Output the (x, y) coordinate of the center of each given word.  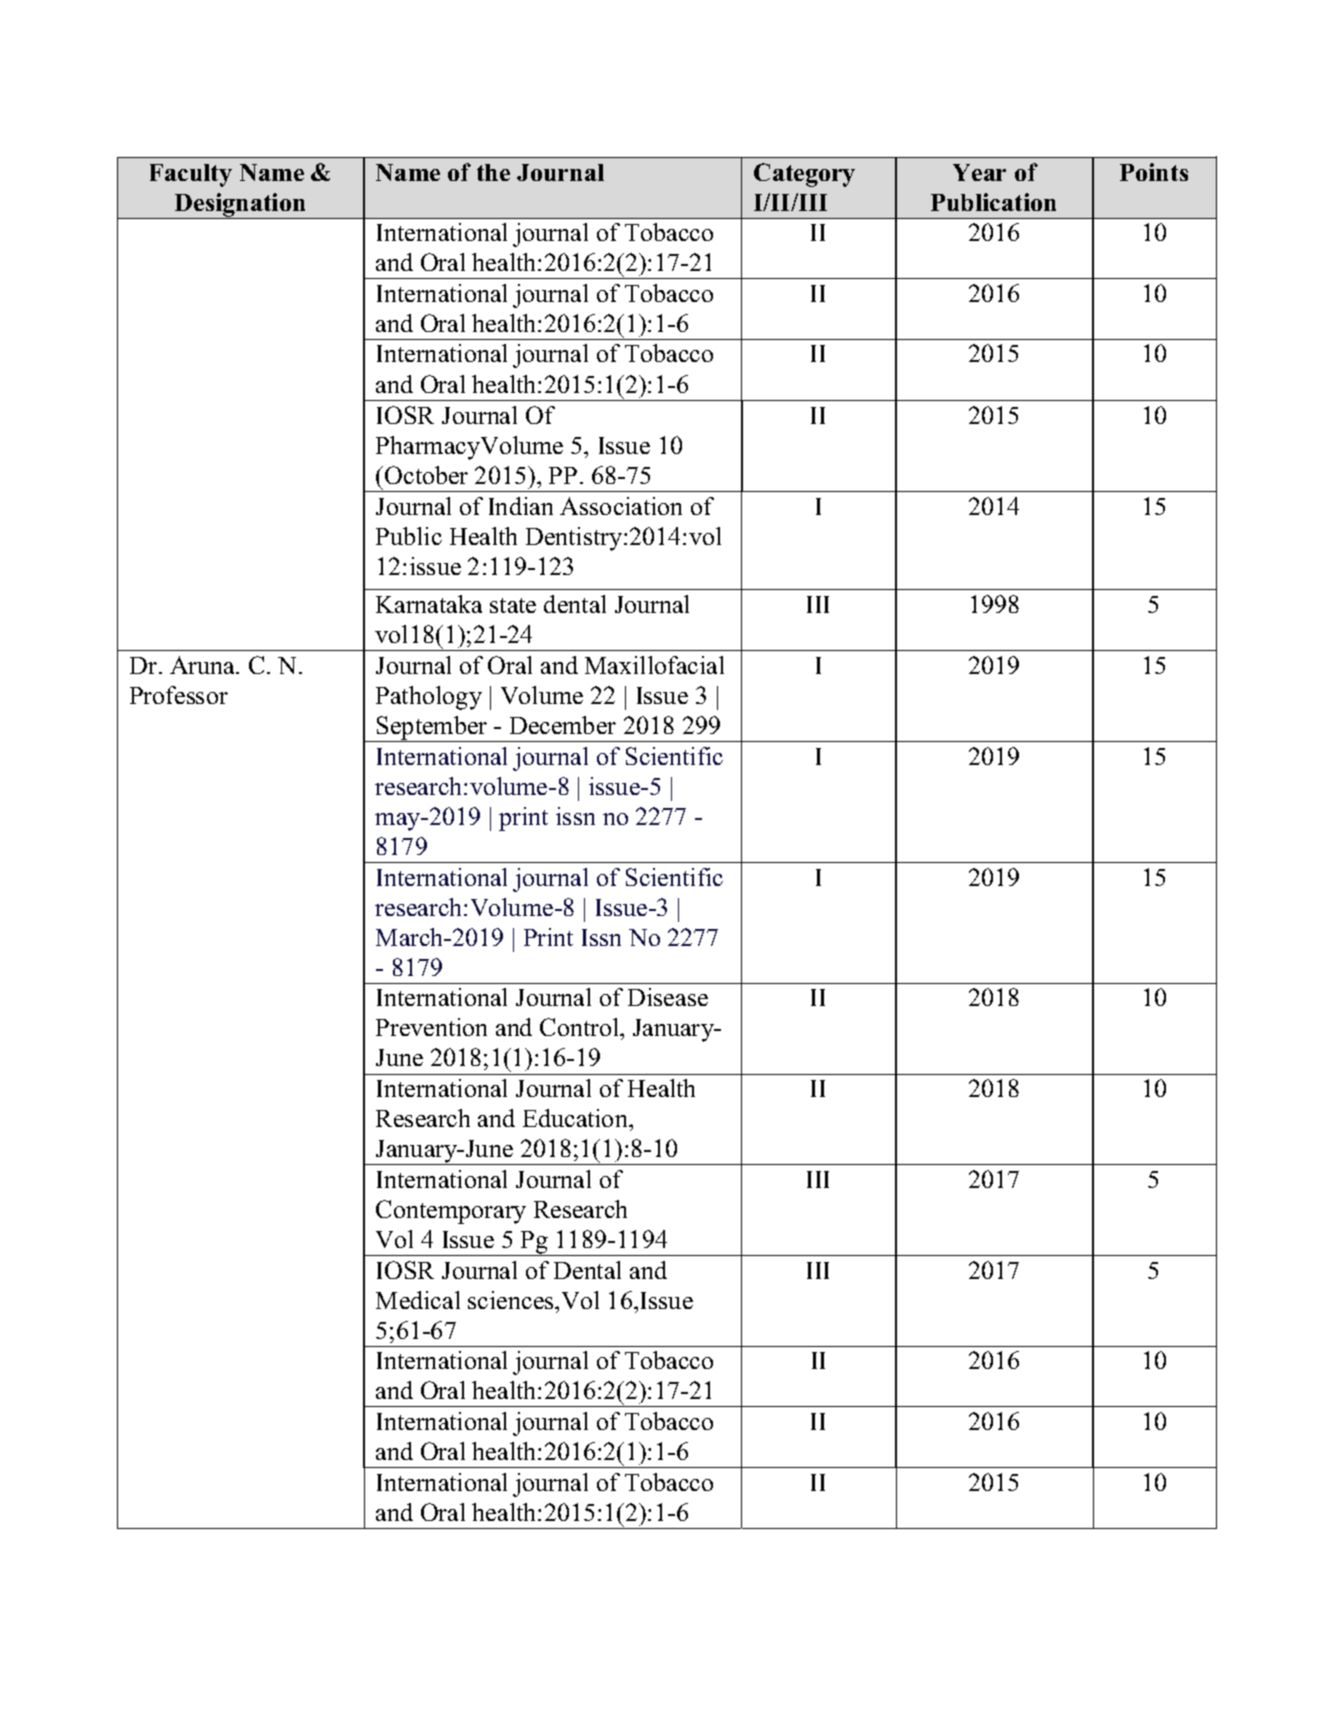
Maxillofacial (654, 665)
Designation (241, 206)
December (563, 725)
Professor (179, 695)
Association (621, 506)
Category (804, 175)
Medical (418, 1300)
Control (581, 1029)
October (426, 475)
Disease (668, 997)
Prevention (431, 1027)
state (513, 605)
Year (979, 172)
